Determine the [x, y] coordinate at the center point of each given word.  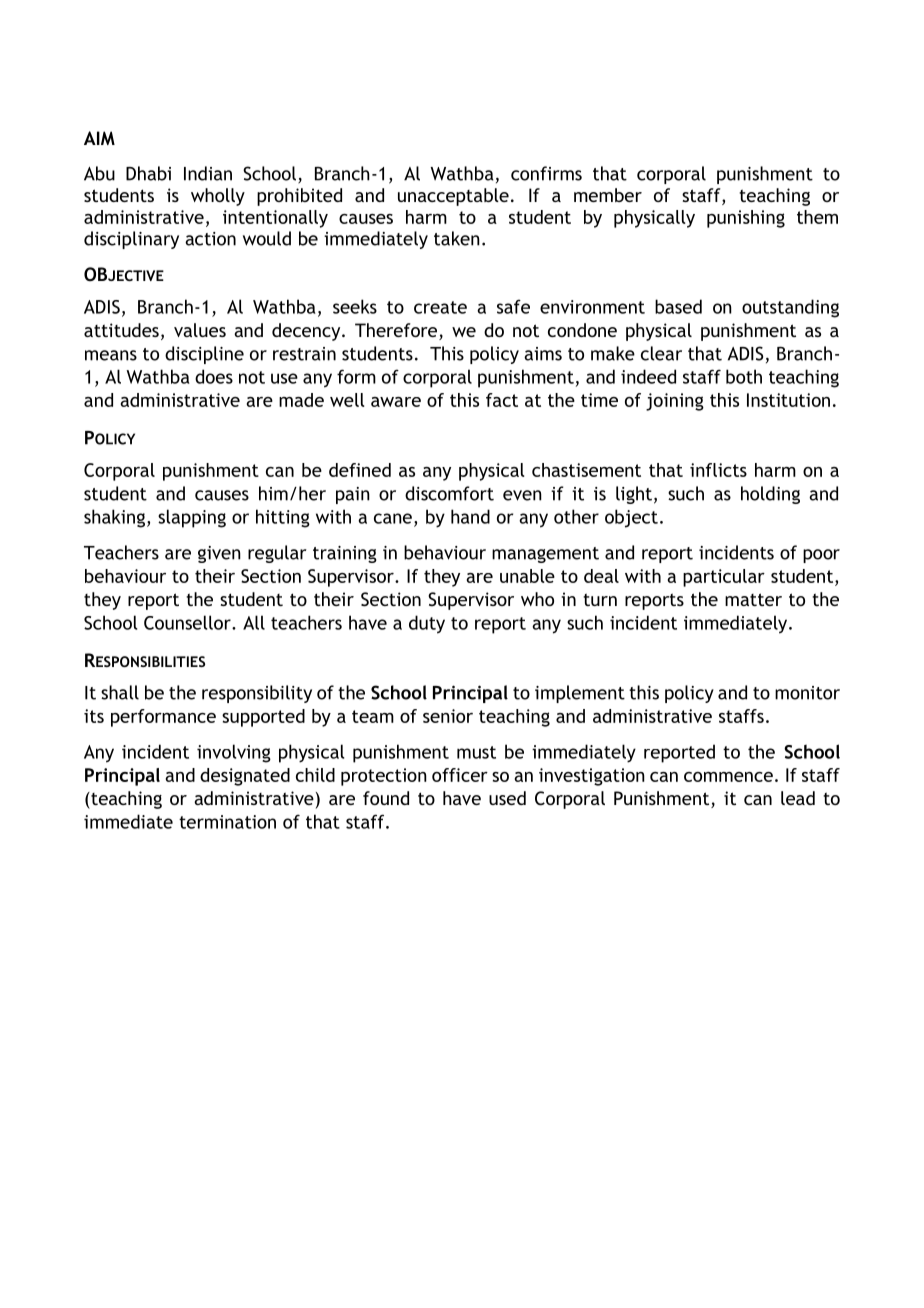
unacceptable [453, 197]
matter [753, 599]
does [214, 376]
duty [427, 624]
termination [227, 822]
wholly [218, 197]
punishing [746, 219]
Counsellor [188, 622]
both [744, 376]
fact [502, 400]
